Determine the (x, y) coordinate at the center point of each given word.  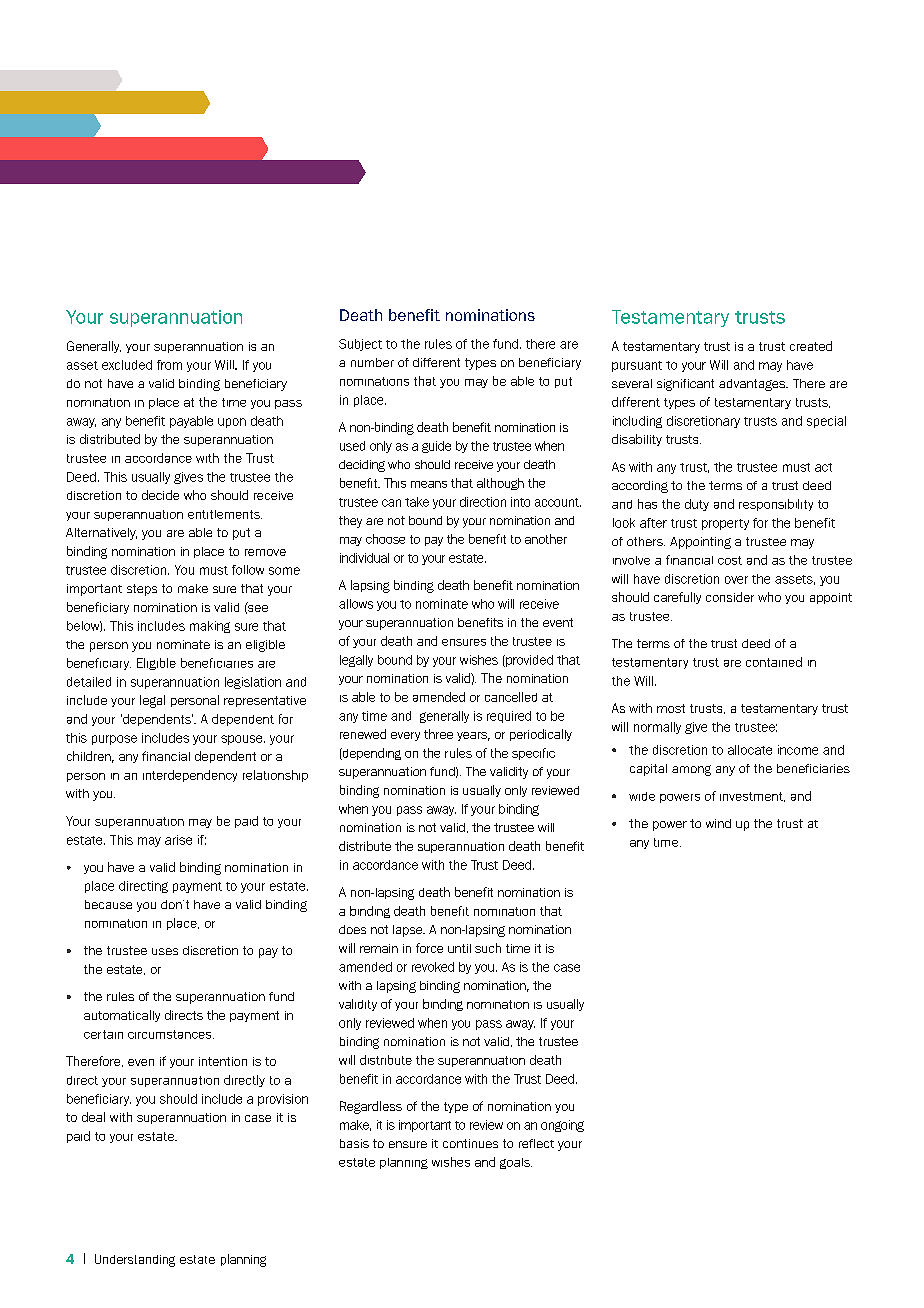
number (372, 362)
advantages (753, 385)
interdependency (190, 776)
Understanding (135, 1260)
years (473, 736)
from (169, 365)
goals (516, 1163)
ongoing (562, 1126)
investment (752, 797)
